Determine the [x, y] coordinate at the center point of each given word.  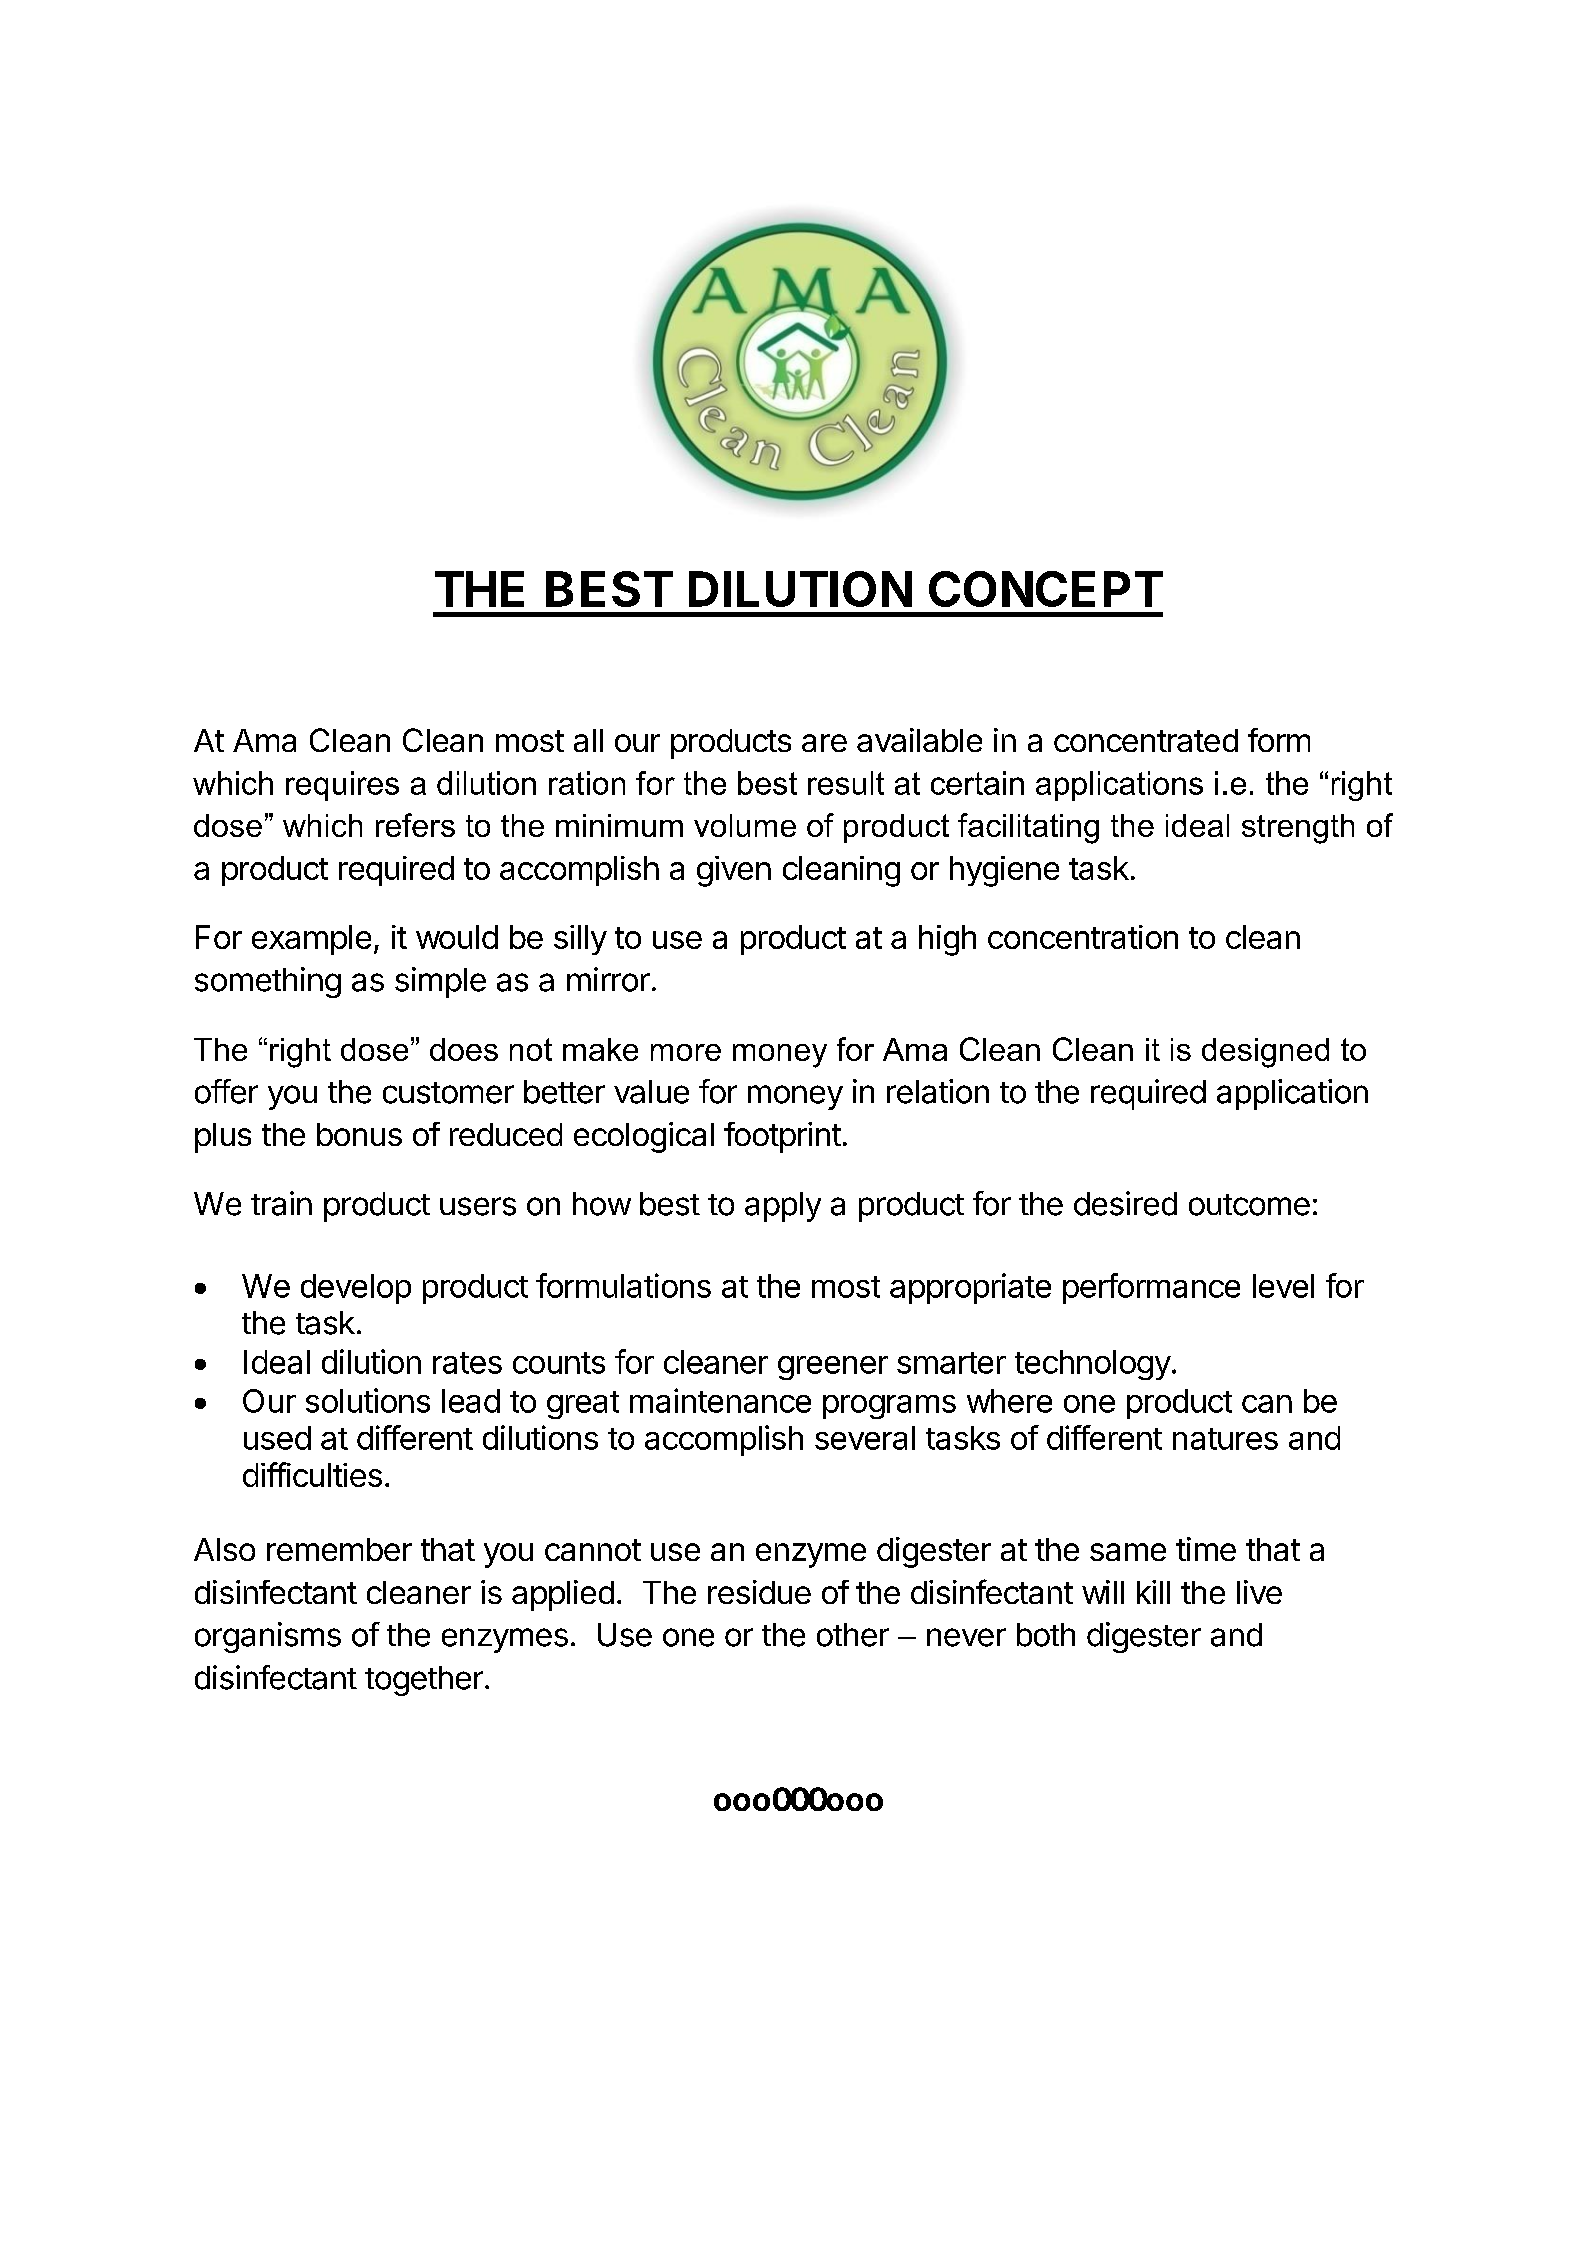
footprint [782, 1137]
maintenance [720, 1400]
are [824, 743]
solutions [368, 1400]
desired [1125, 1203]
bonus [359, 1134]
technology [1093, 1365]
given [734, 871]
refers [415, 825]
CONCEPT [1046, 589]
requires [342, 786]
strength [1298, 829]
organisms [268, 1637]
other [853, 1635]
